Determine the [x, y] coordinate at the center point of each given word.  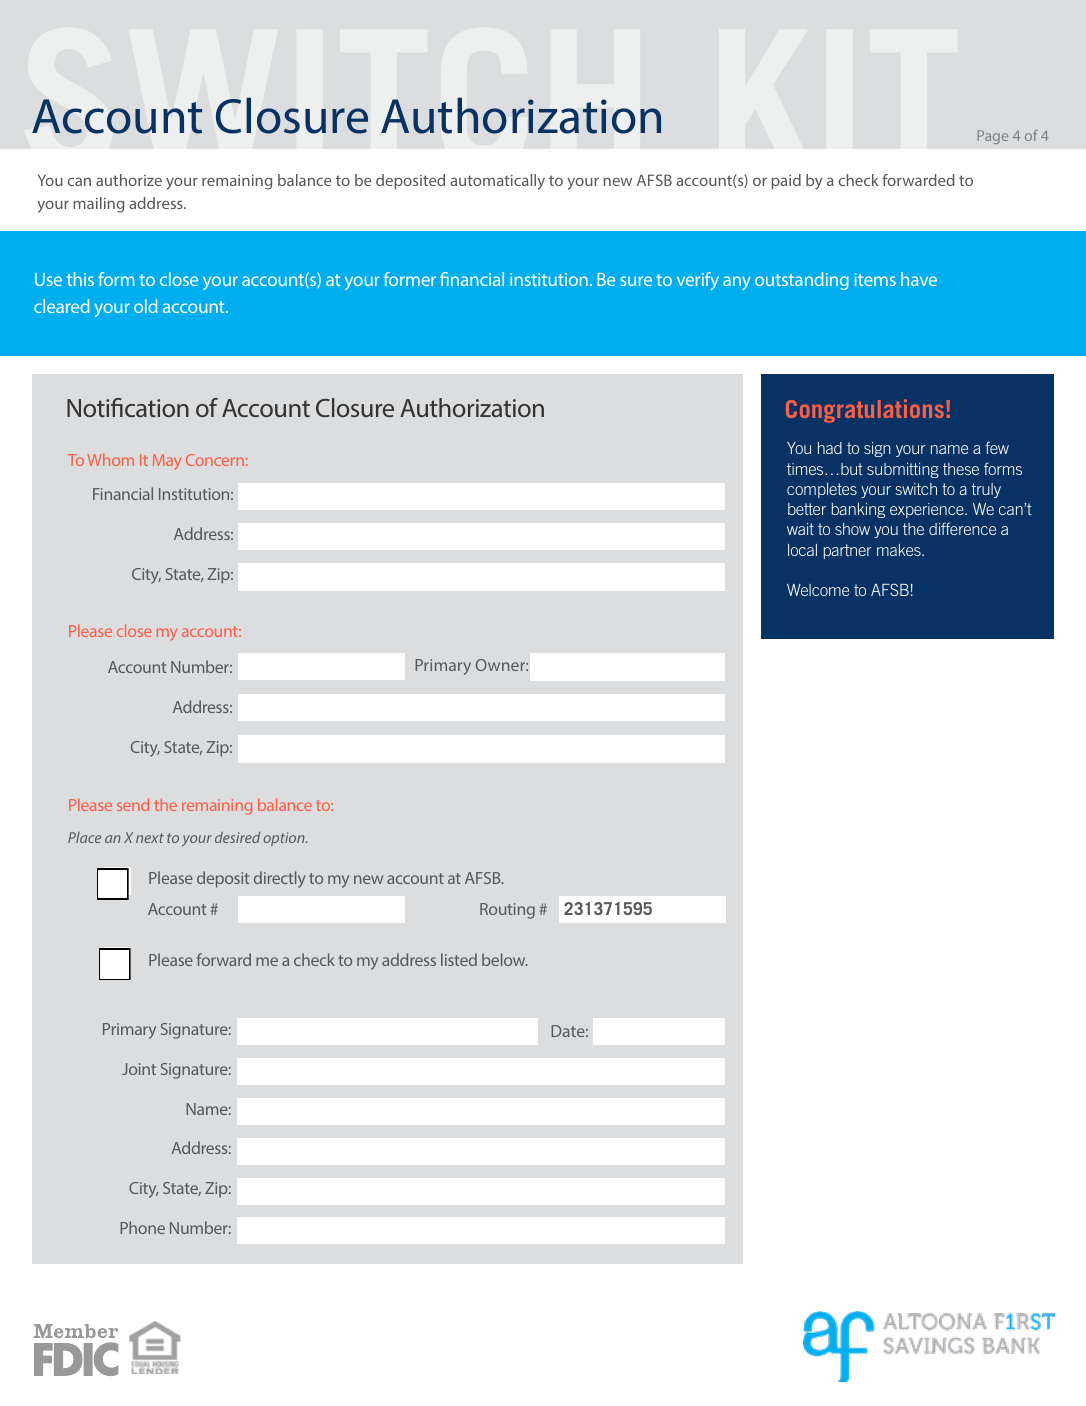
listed [459, 959]
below [505, 959]
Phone [142, 1227]
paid [786, 182]
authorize [129, 180]
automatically [497, 182]
